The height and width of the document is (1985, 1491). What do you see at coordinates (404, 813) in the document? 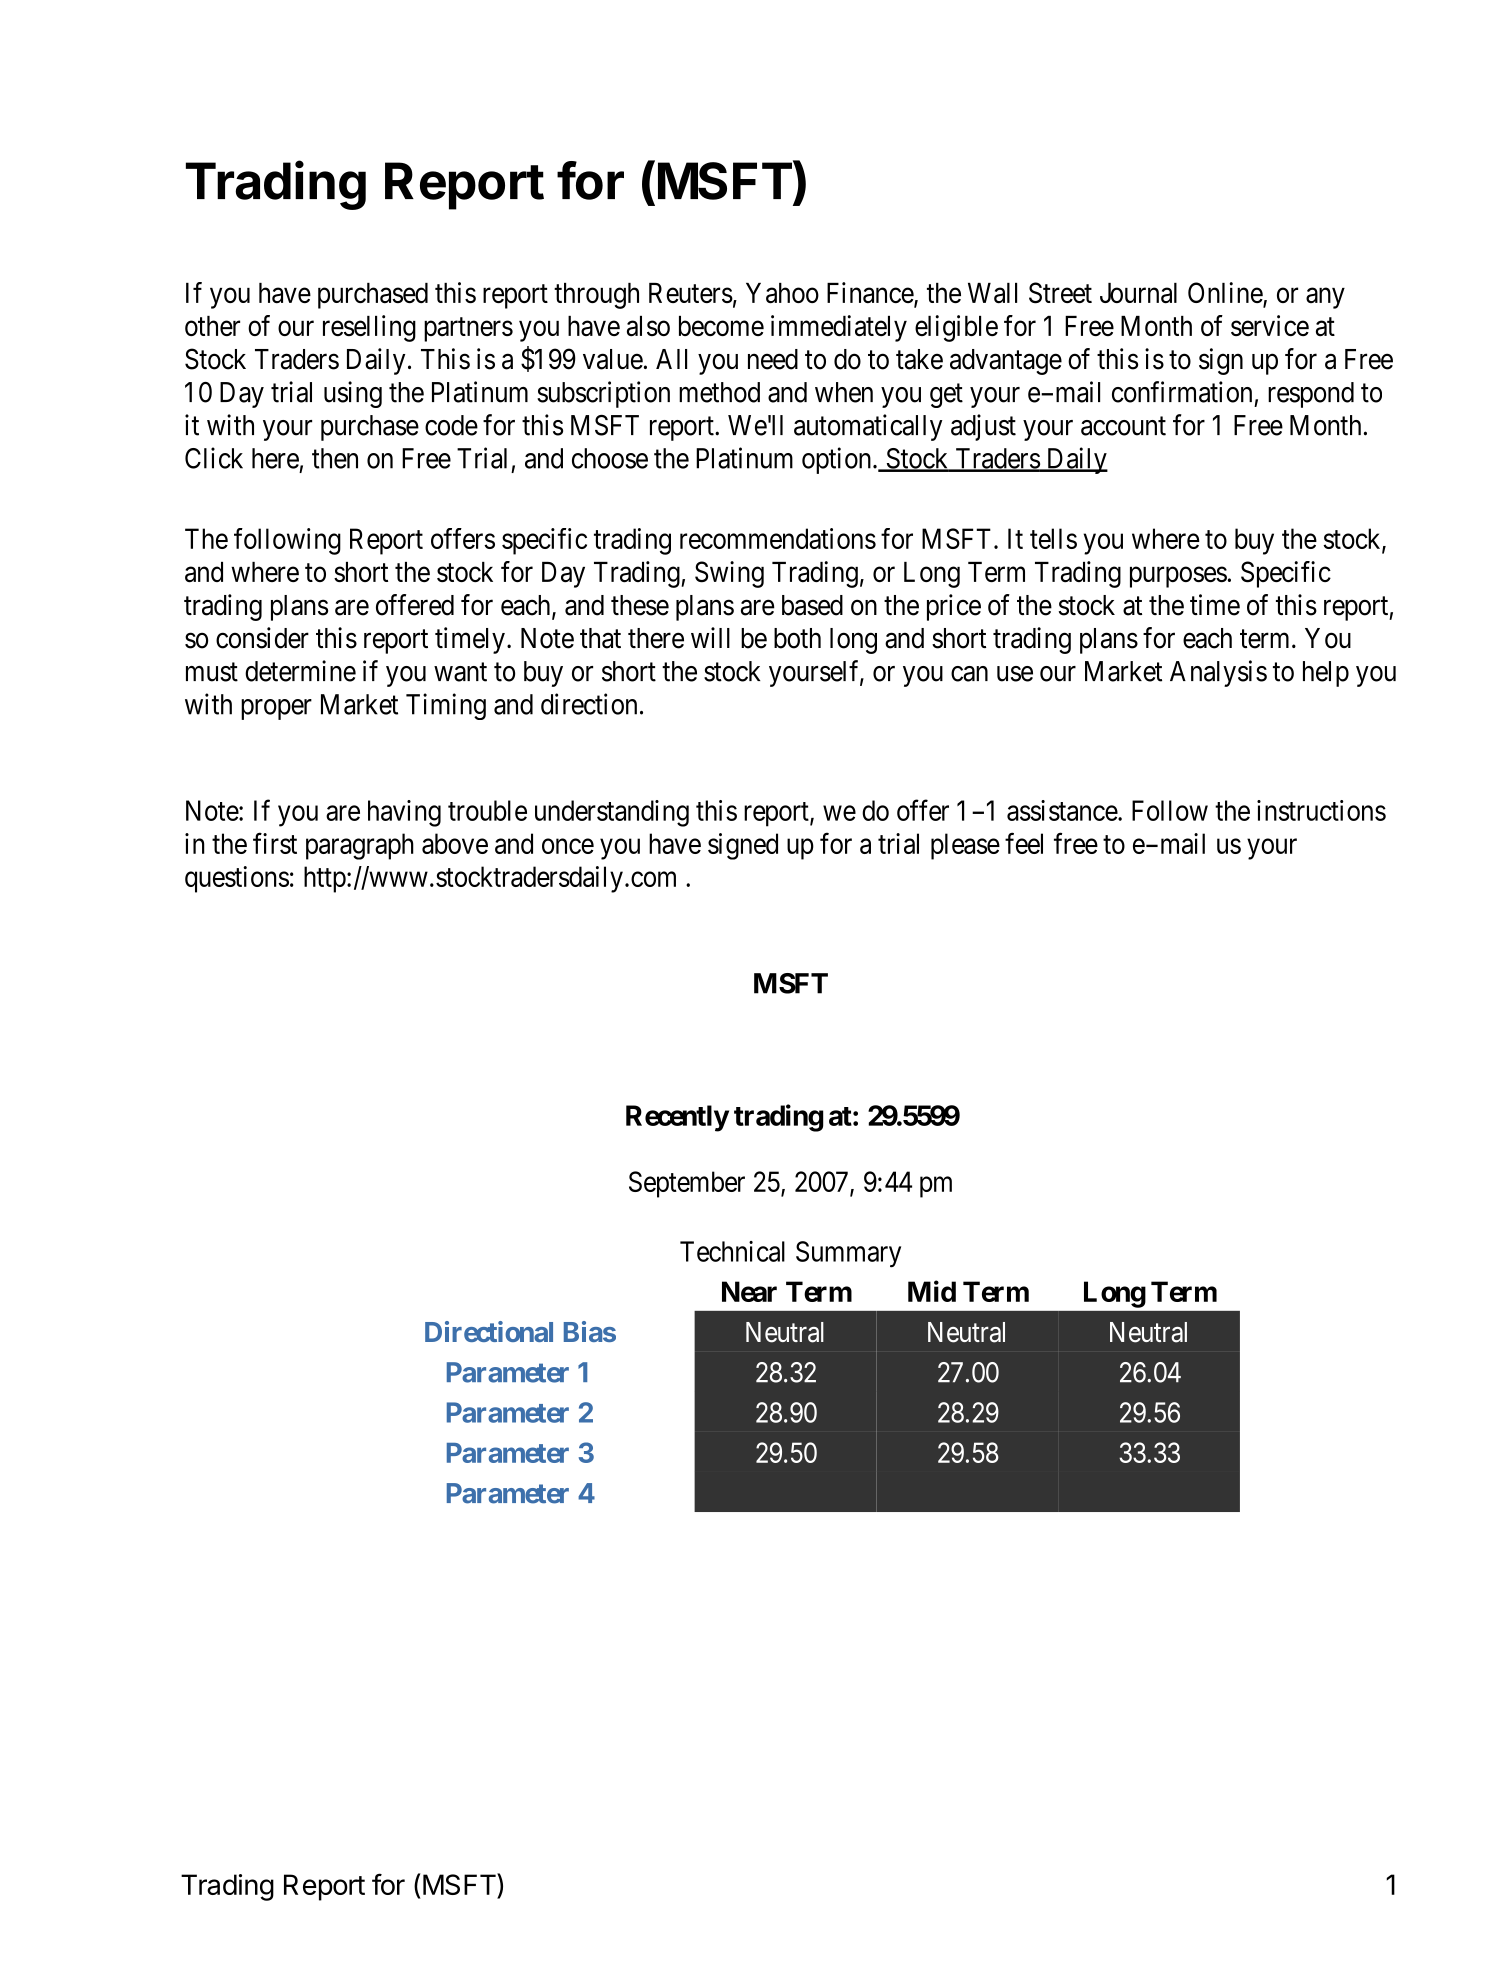
I see `having` at bounding box center [404, 813].
